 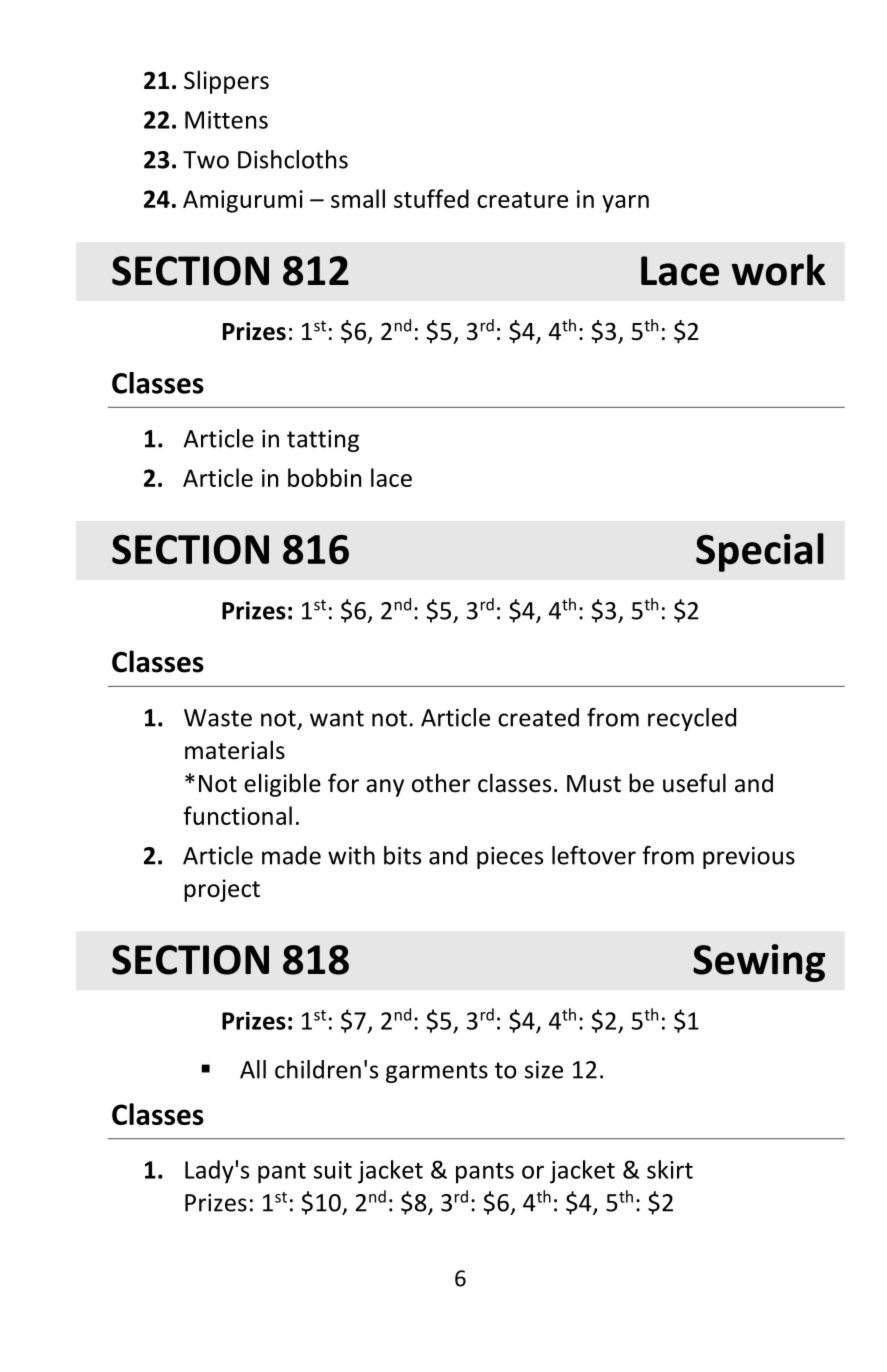 I want to click on yarn, so click(x=625, y=204).
